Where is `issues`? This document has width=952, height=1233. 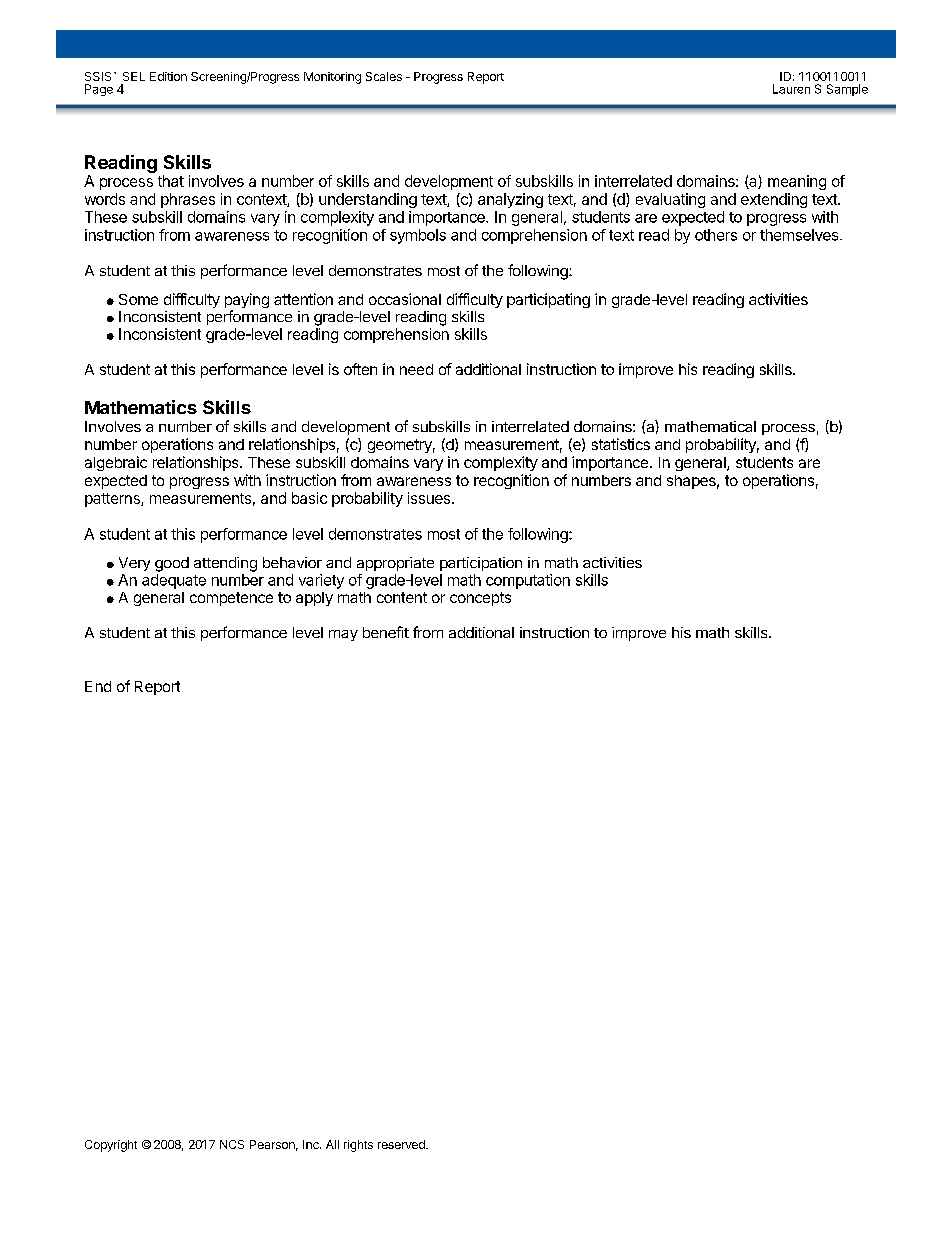
issues is located at coordinates (429, 498).
